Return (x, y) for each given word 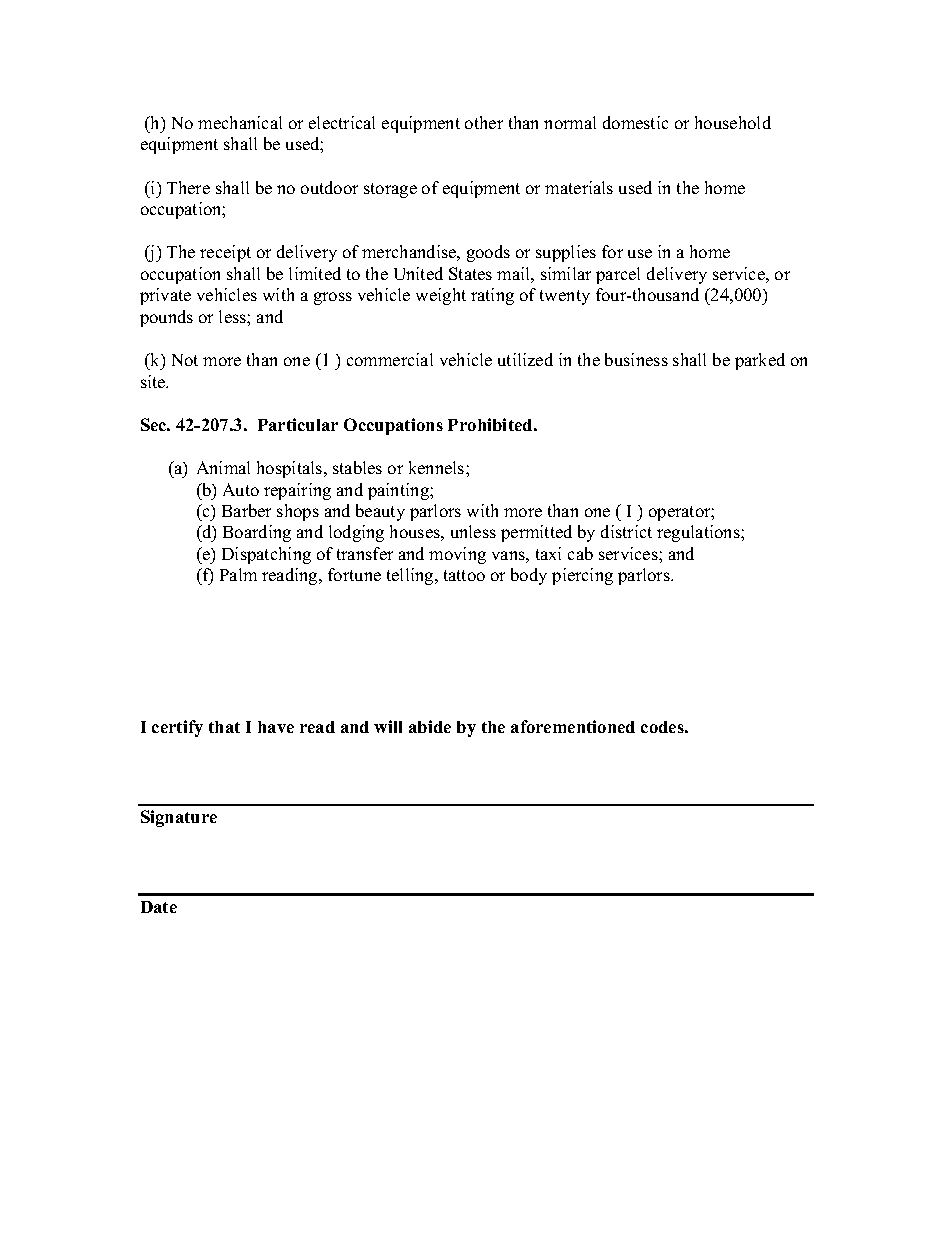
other (484, 122)
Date (159, 907)
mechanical (240, 122)
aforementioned (573, 726)
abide (430, 726)
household (733, 122)
